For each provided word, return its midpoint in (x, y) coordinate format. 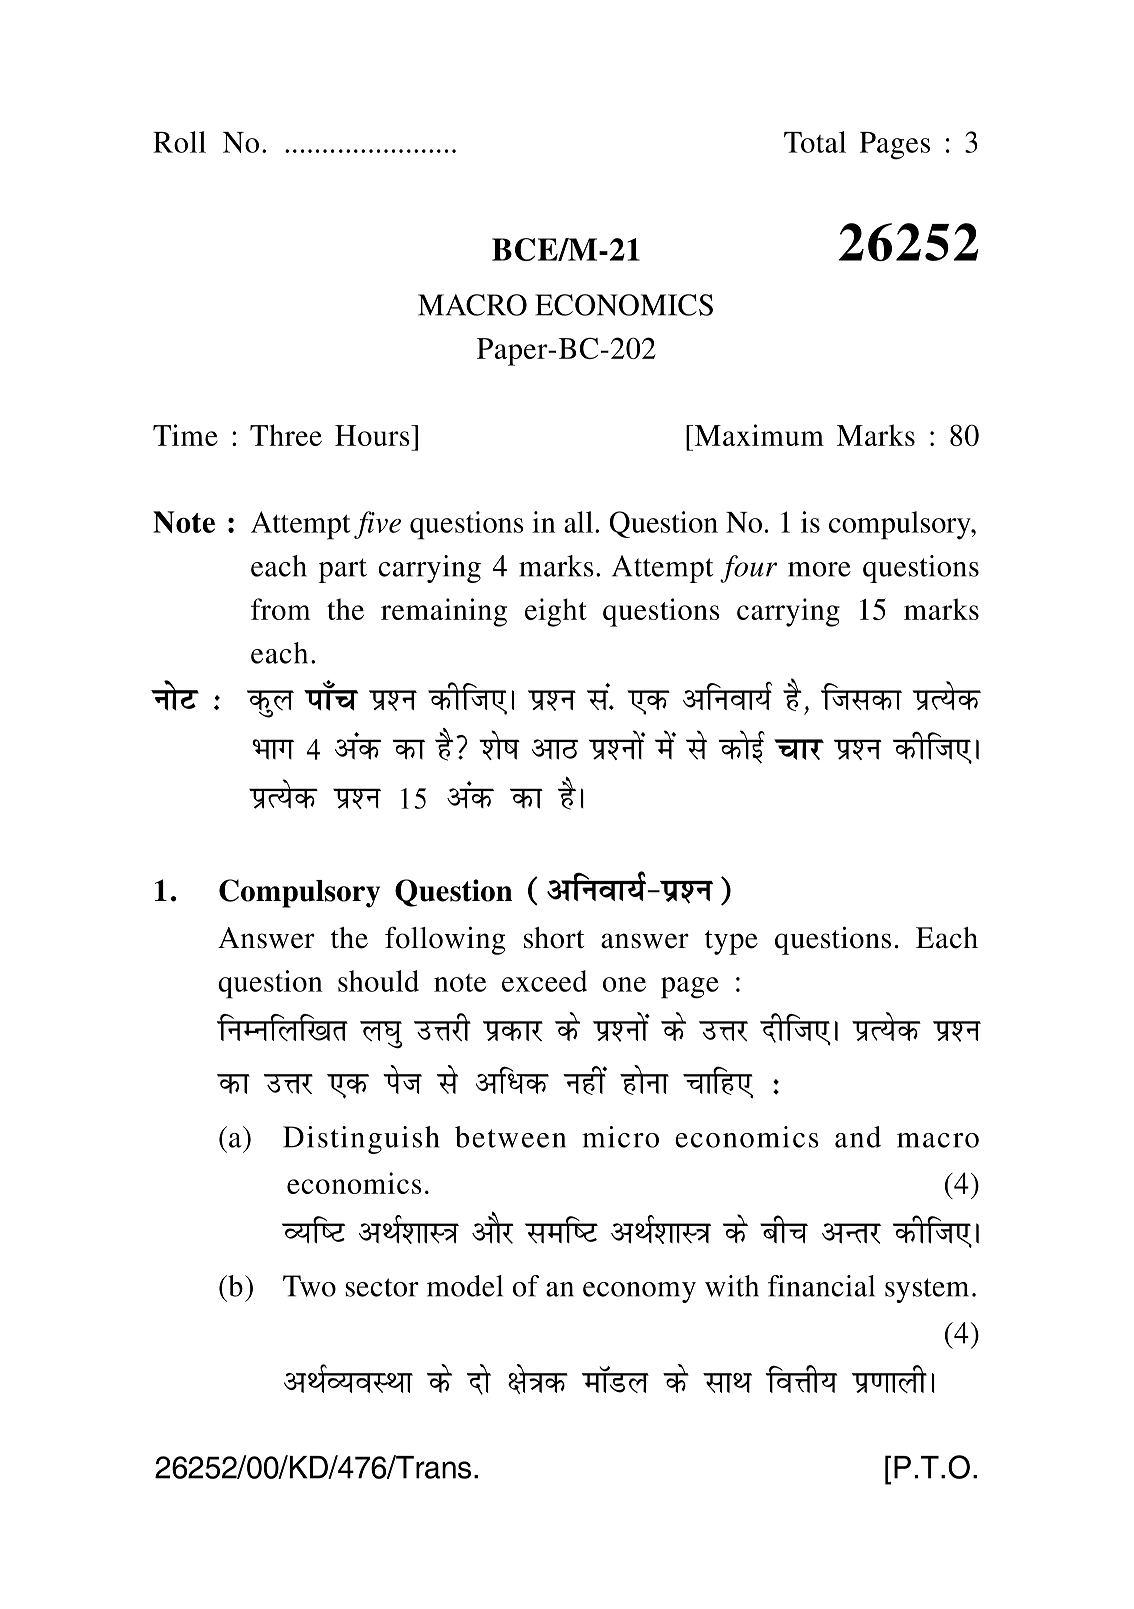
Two (309, 1286)
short (554, 938)
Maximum (758, 435)
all (578, 522)
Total (815, 142)
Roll (179, 142)
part (342, 570)
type (731, 942)
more (819, 569)
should (378, 981)
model (465, 1286)
